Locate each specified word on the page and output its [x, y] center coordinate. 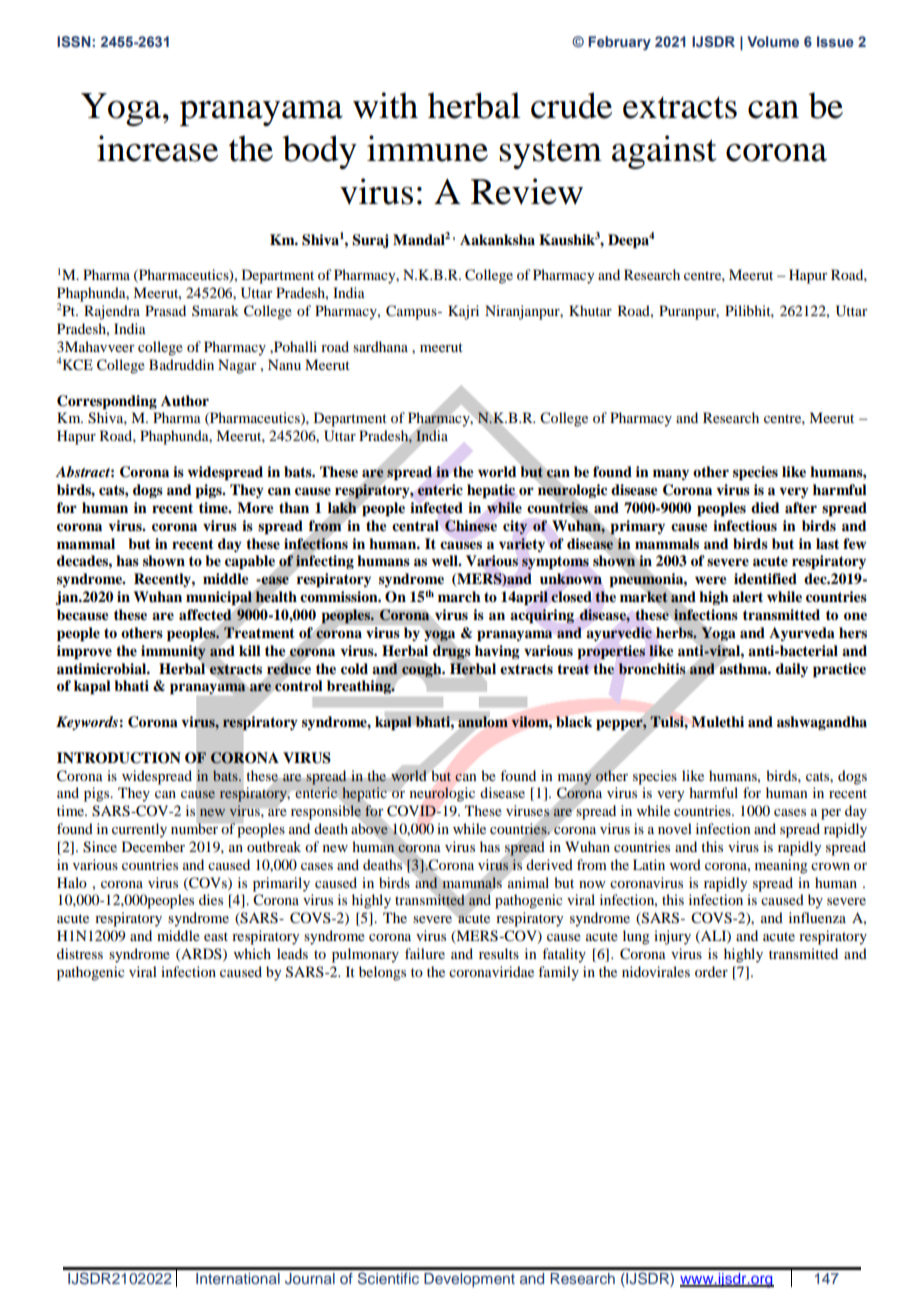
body [319, 152]
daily [792, 670]
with [385, 105]
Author [185, 400]
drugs [452, 652]
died [765, 507]
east [216, 936]
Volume [773, 41]
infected [436, 508]
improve [84, 652]
